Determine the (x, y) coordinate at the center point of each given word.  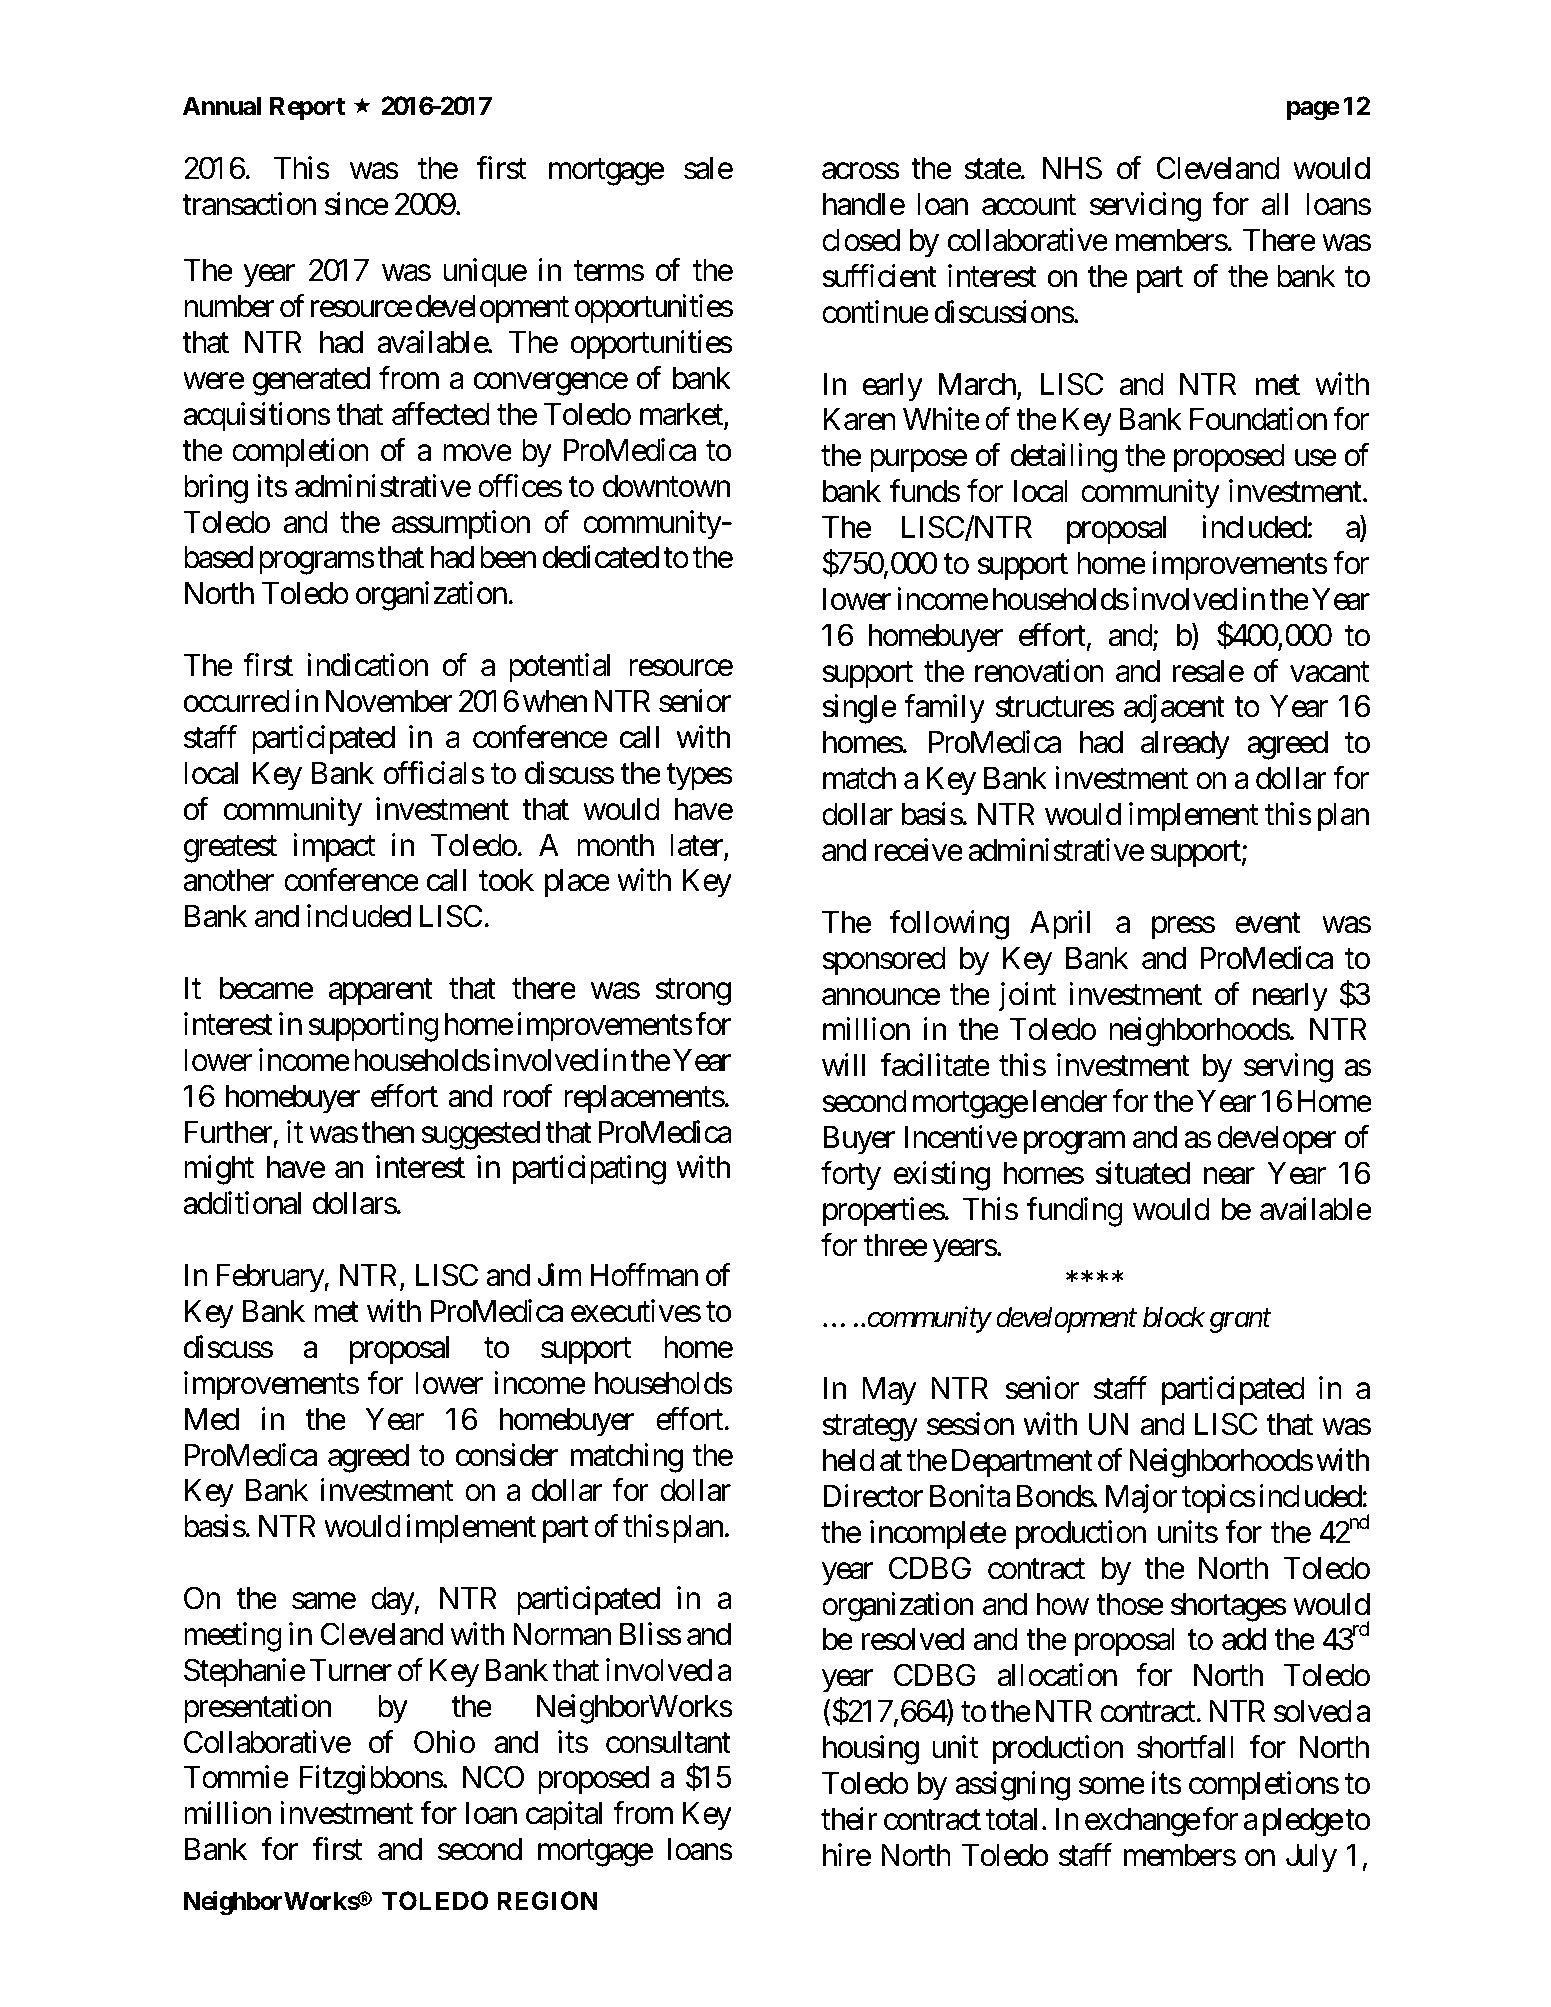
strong (693, 992)
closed (861, 240)
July (1311, 1858)
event (1268, 923)
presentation (257, 1709)
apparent (381, 992)
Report (307, 108)
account (1029, 206)
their (849, 1819)
